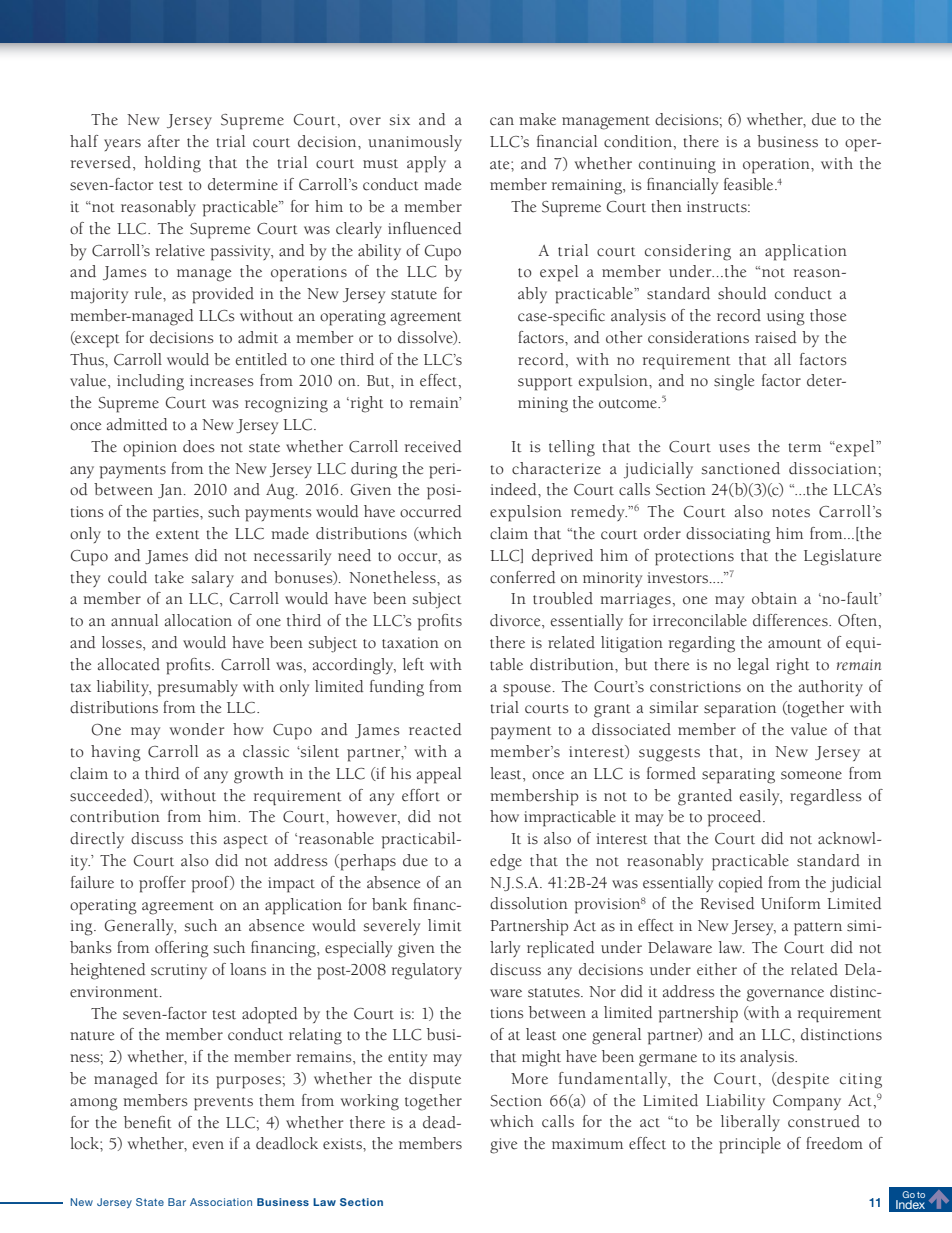  I want to click on legal, so click(753, 666).
